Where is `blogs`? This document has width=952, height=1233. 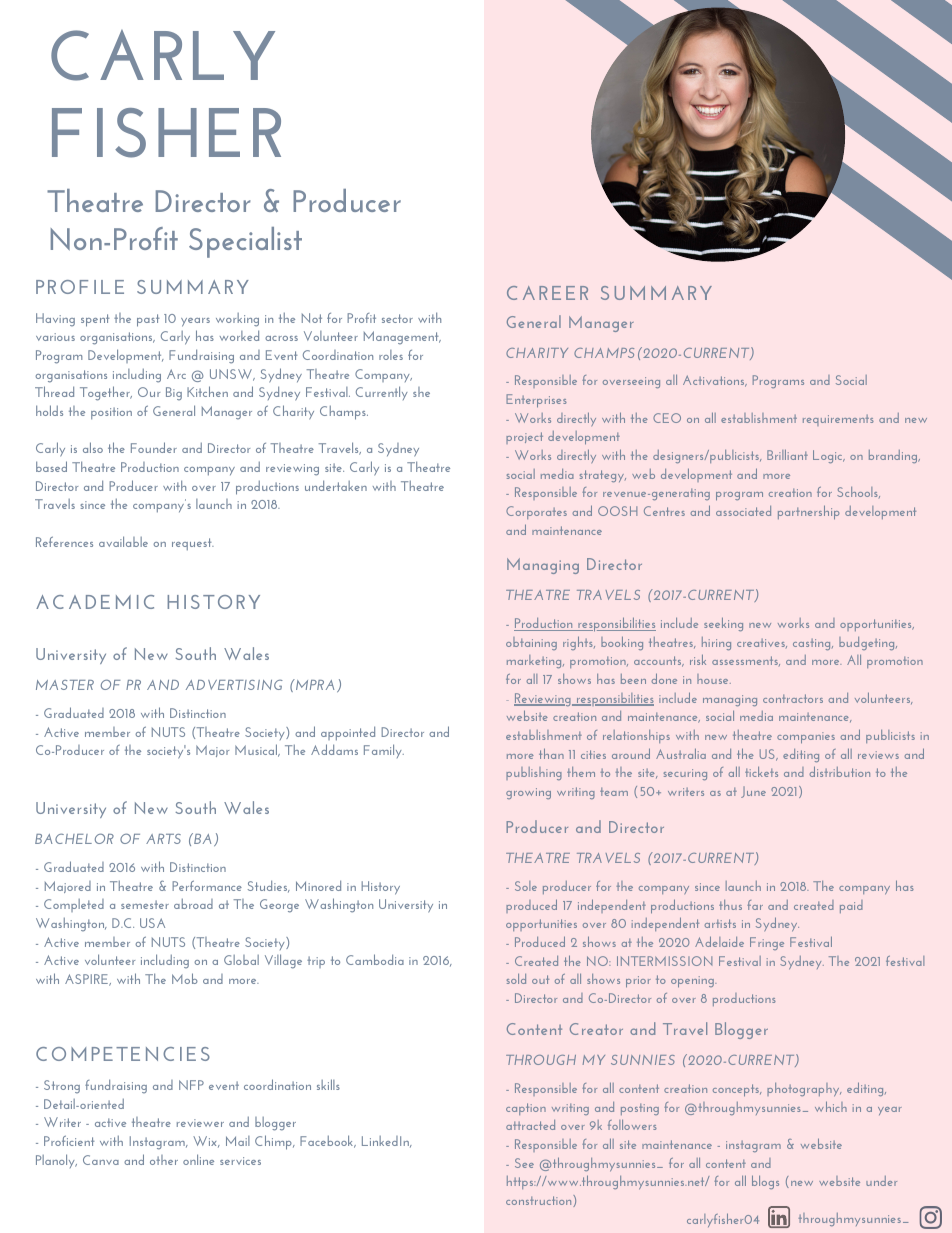 blogs is located at coordinates (765, 1182).
